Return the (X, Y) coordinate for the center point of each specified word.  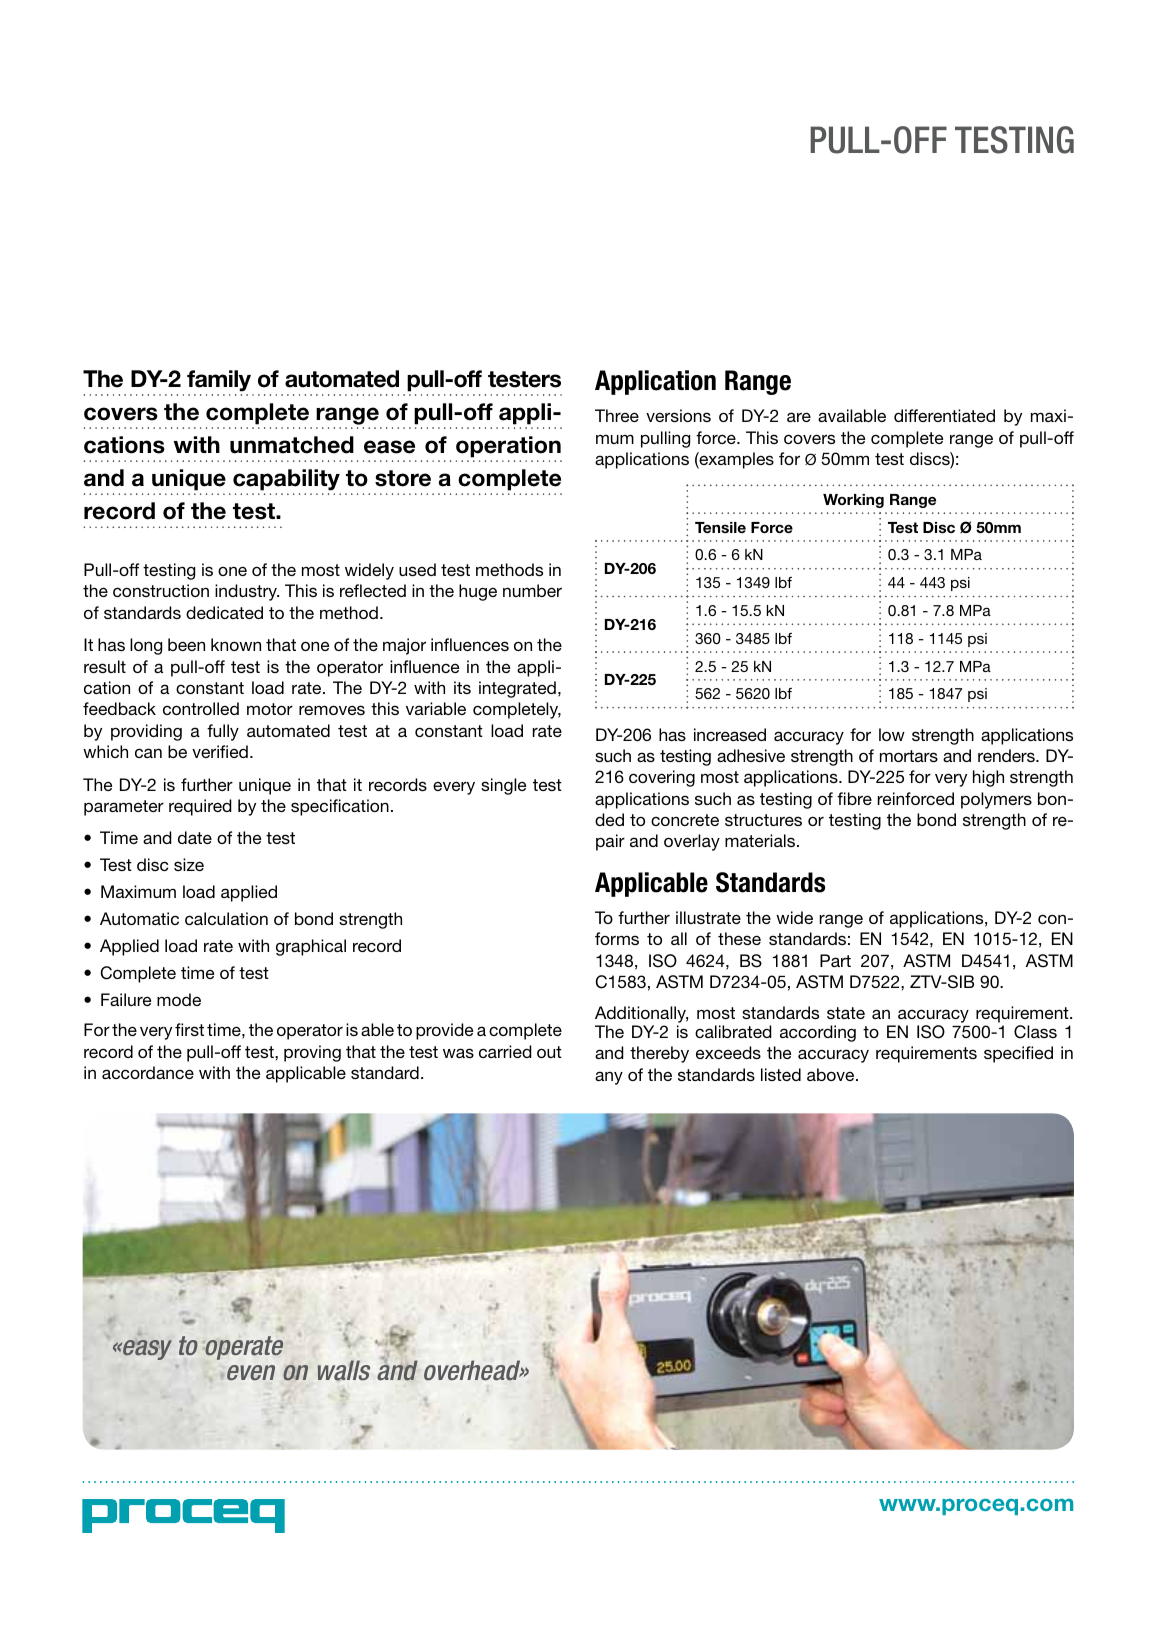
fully (223, 732)
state (846, 1013)
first (189, 1029)
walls (344, 1370)
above (832, 1074)
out (549, 1052)
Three (617, 415)
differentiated (944, 415)
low (892, 734)
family (219, 381)
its (462, 687)
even (251, 1372)
